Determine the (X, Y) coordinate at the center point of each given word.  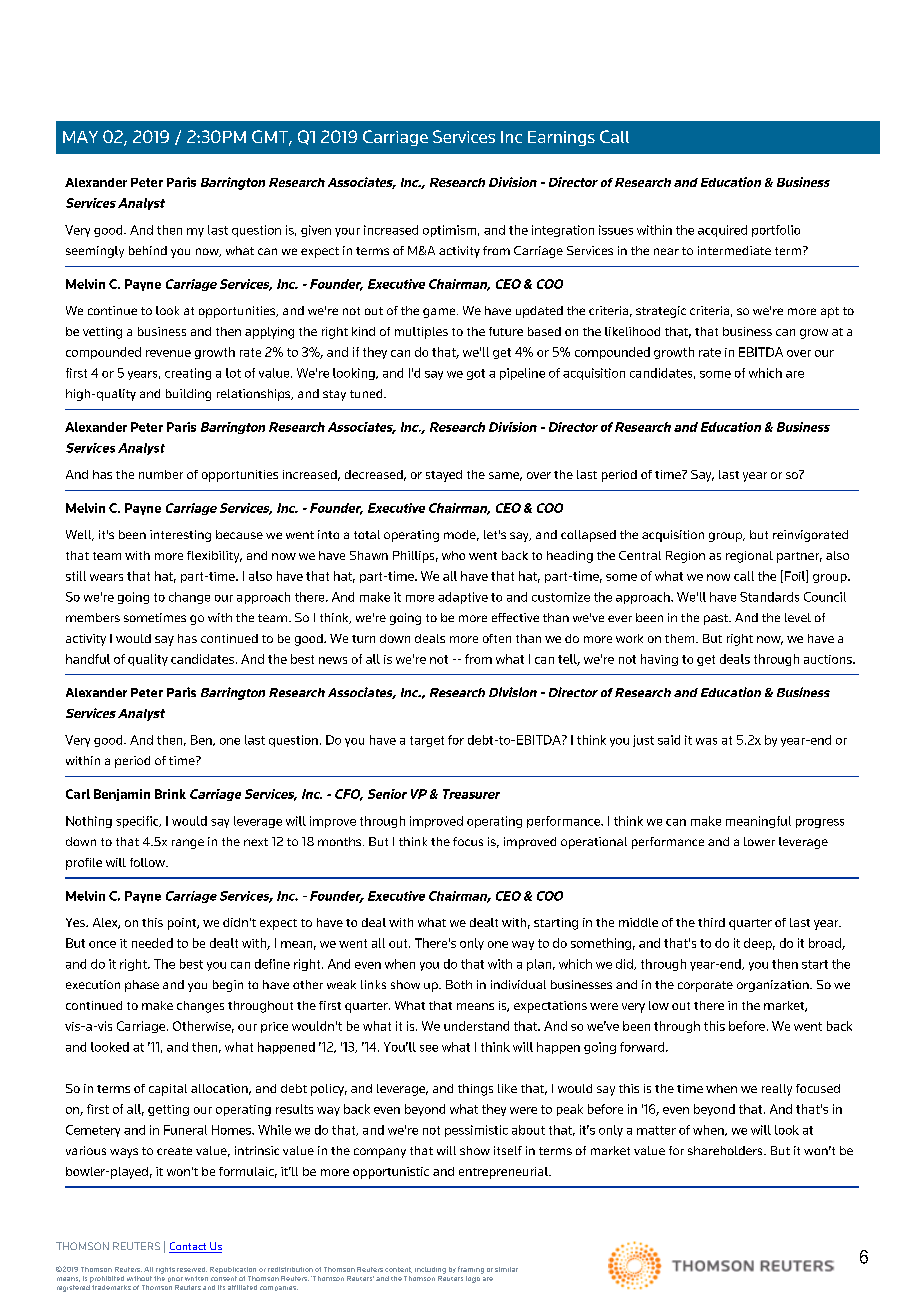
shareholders (726, 1150)
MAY (80, 137)
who (453, 555)
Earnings (561, 138)
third (711, 922)
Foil (794, 576)
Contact (189, 1247)
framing (471, 1270)
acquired (722, 231)
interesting (180, 536)
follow (148, 862)
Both (459, 984)
